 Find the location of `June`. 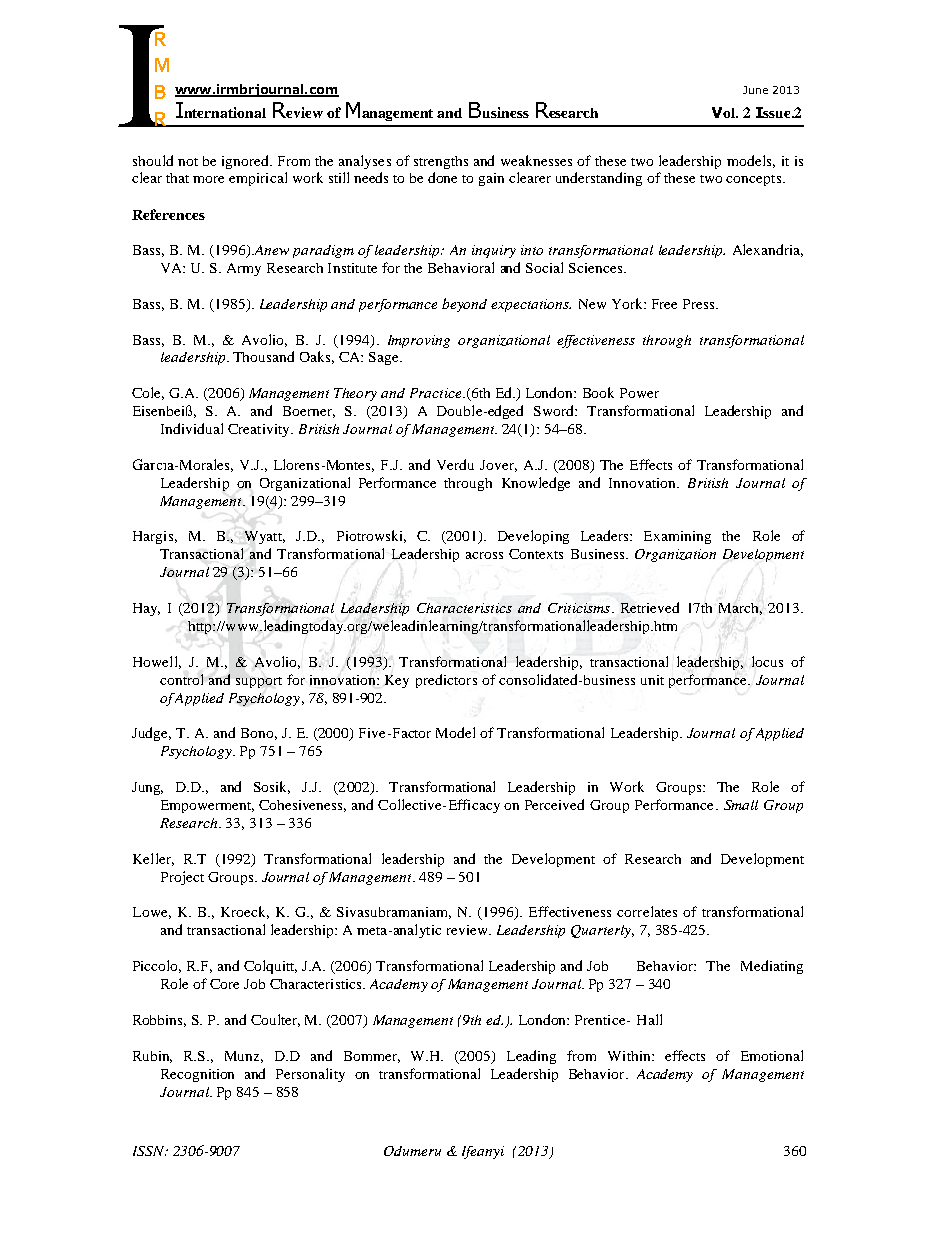

June is located at coordinates (755, 90).
